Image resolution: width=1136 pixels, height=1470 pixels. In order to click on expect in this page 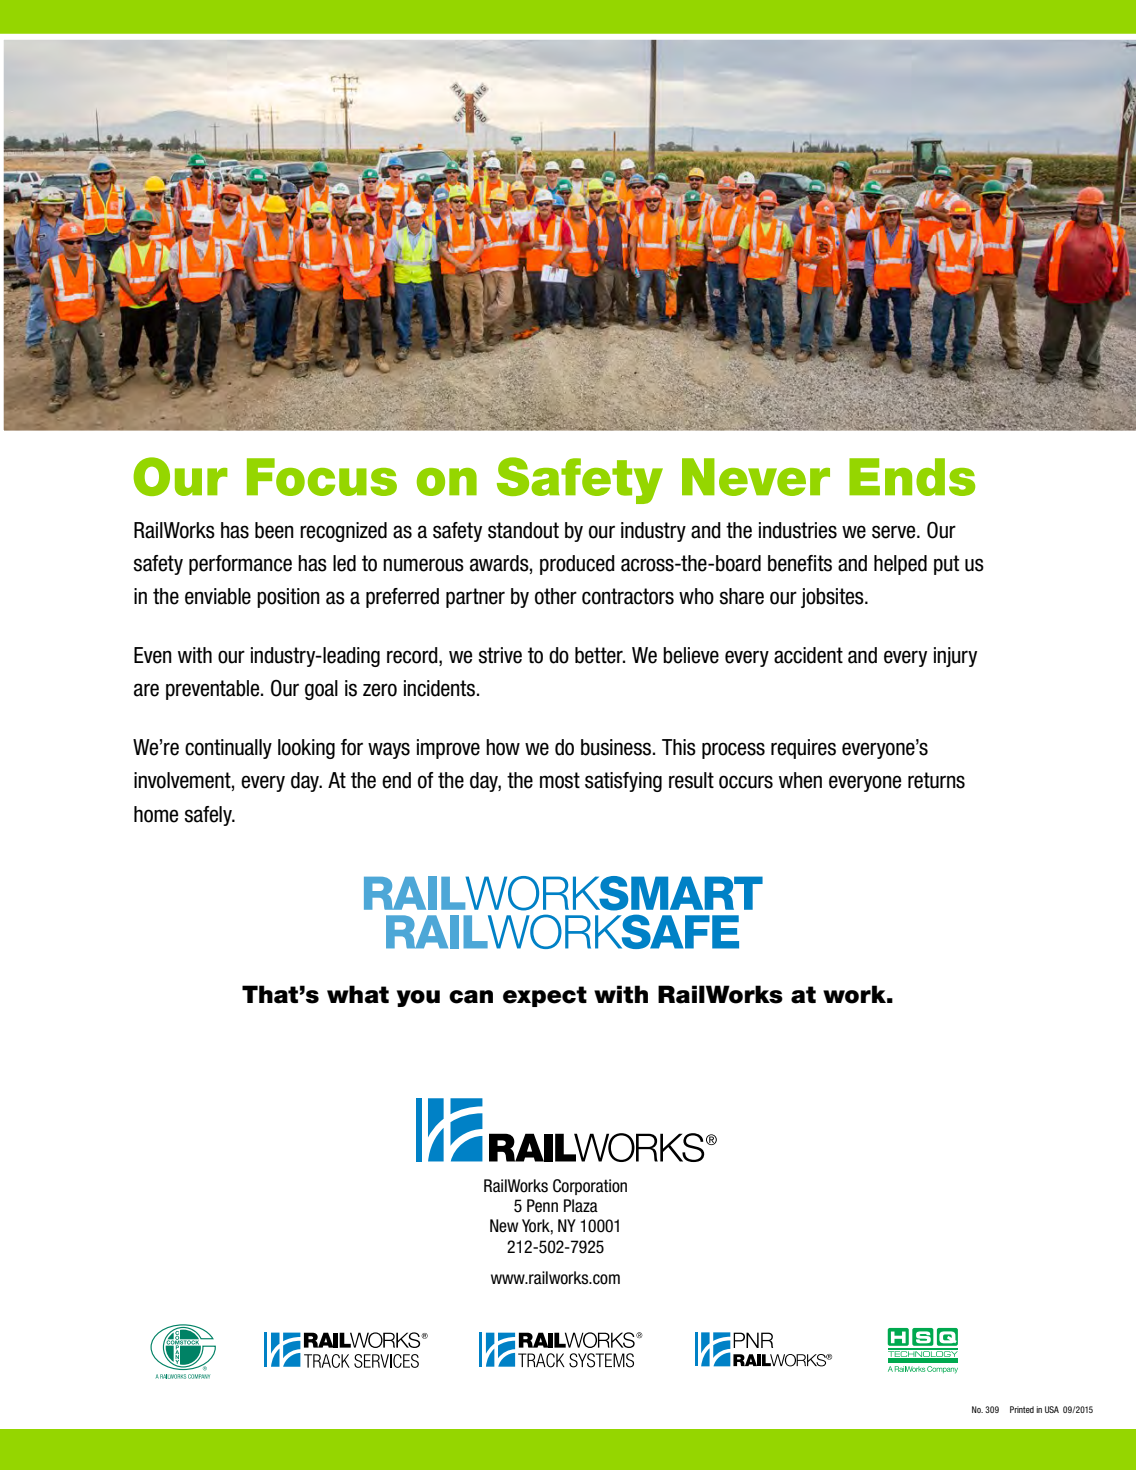, I will do `click(545, 996)`.
